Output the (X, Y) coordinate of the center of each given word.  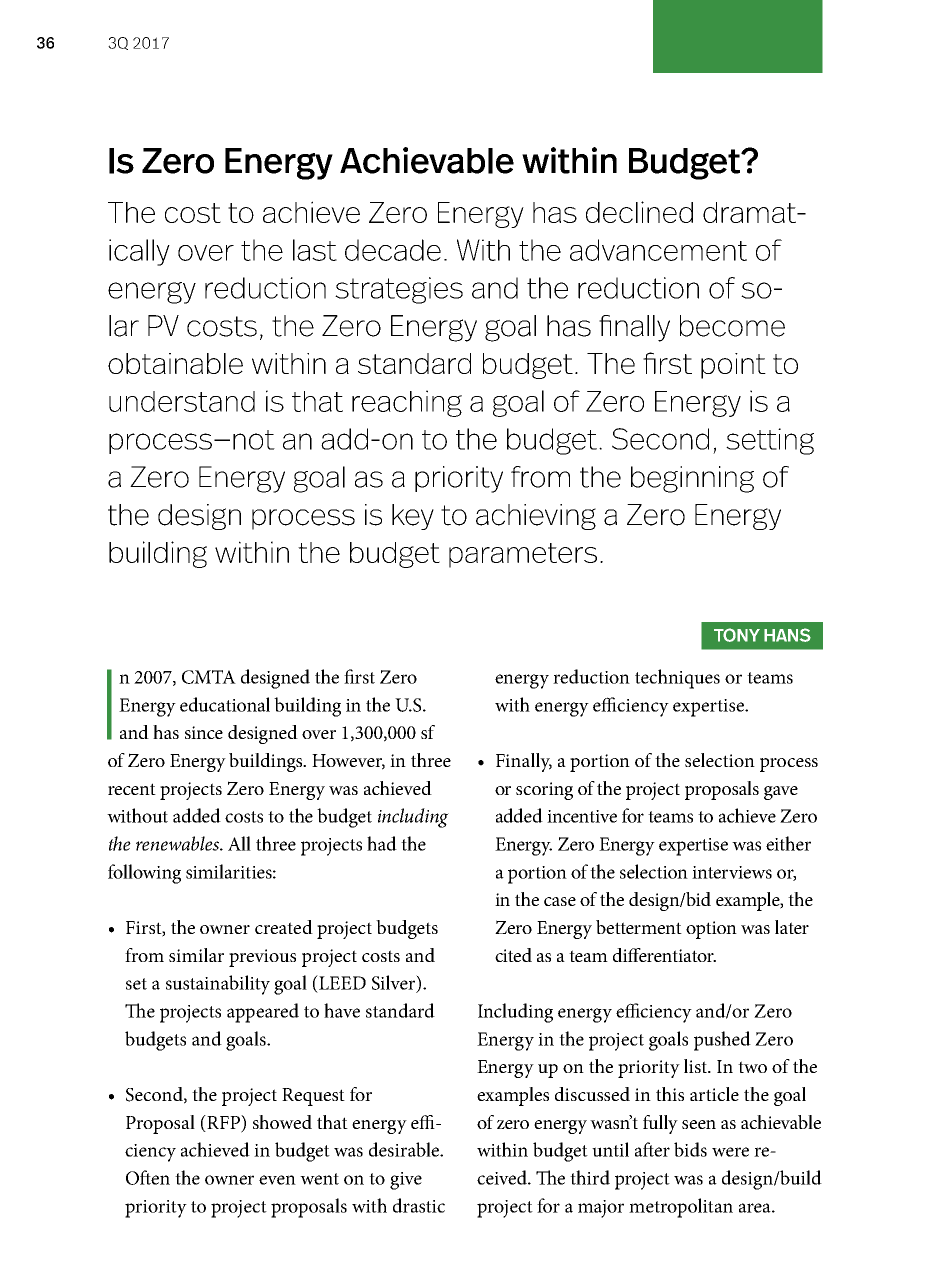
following (144, 874)
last (315, 250)
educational (225, 704)
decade (393, 250)
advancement (658, 250)
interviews (732, 872)
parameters (523, 555)
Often (148, 1177)
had (382, 843)
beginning (692, 479)
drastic (419, 1205)
